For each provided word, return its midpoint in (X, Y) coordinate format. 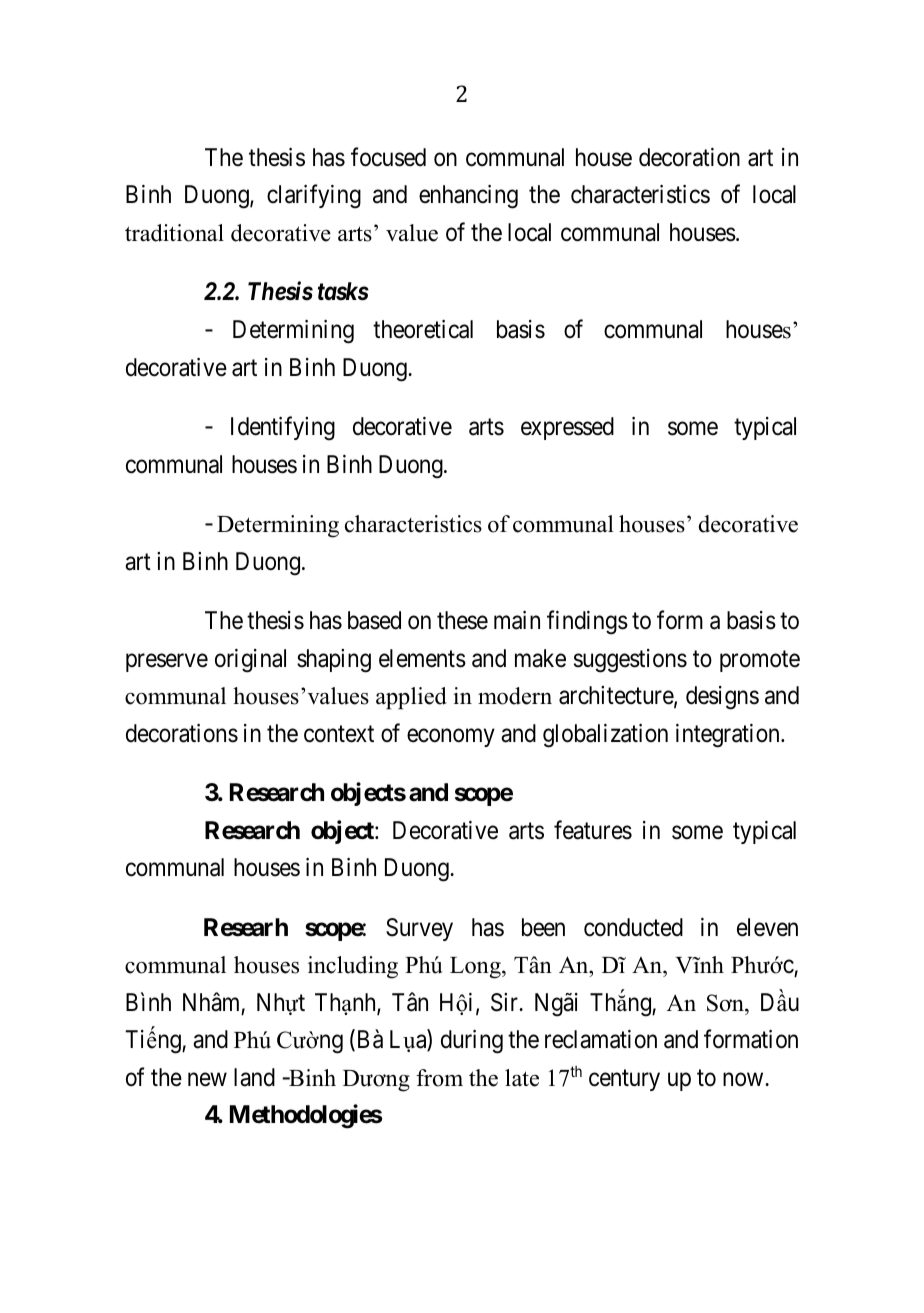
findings (587, 623)
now (744, 1080)
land (254, 1077)
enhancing (468, 197)
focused (388, 157)
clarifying (314, 197)
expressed (567, 428)
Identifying (283, 428)
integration (729, 736)
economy (451, 738)
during (472, 1042)
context (339, 734)
